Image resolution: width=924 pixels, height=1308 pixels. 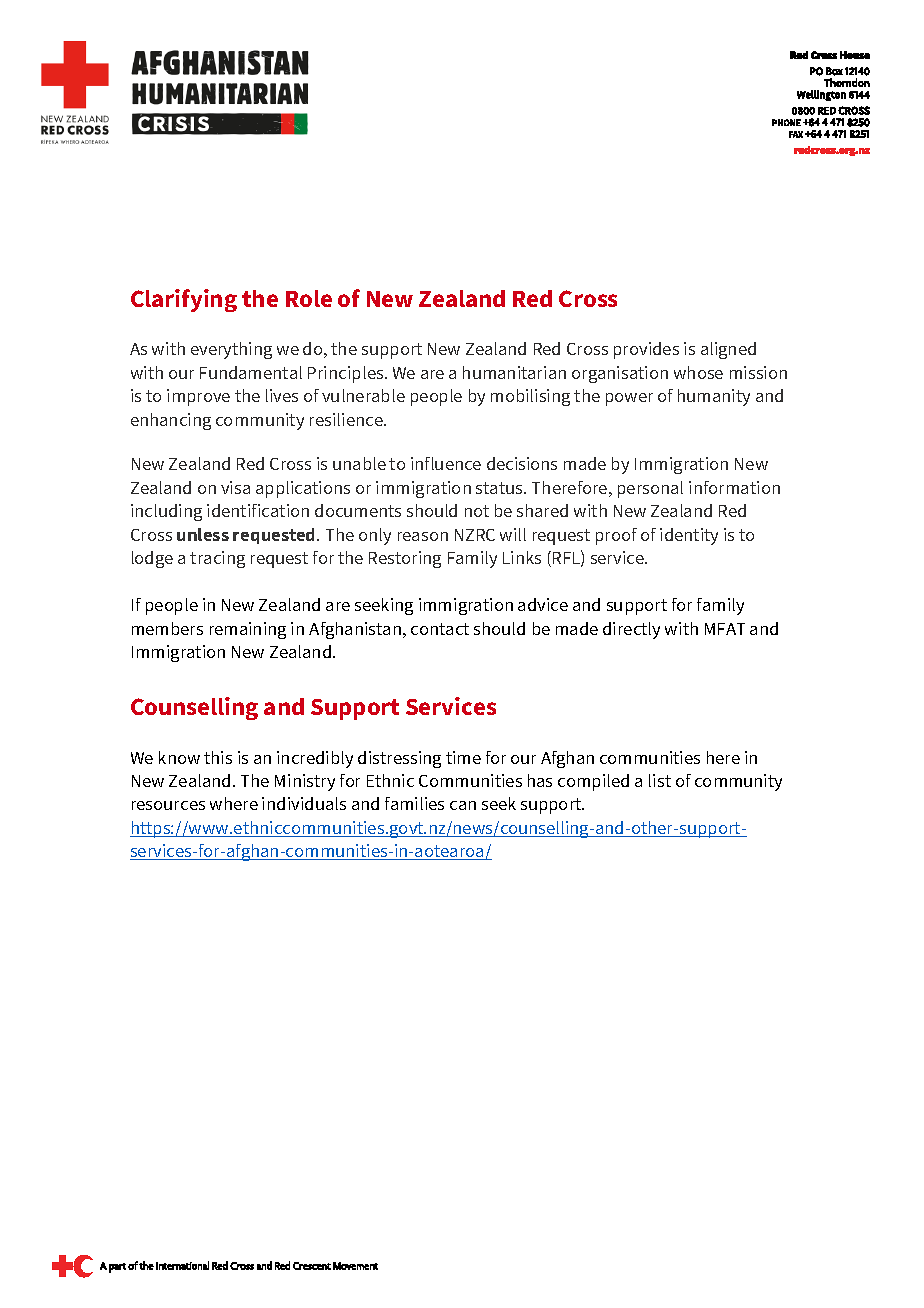 What do you see at coordinates (168, 805) in the page?
I see `resources` at bounding box center [168, 805].
